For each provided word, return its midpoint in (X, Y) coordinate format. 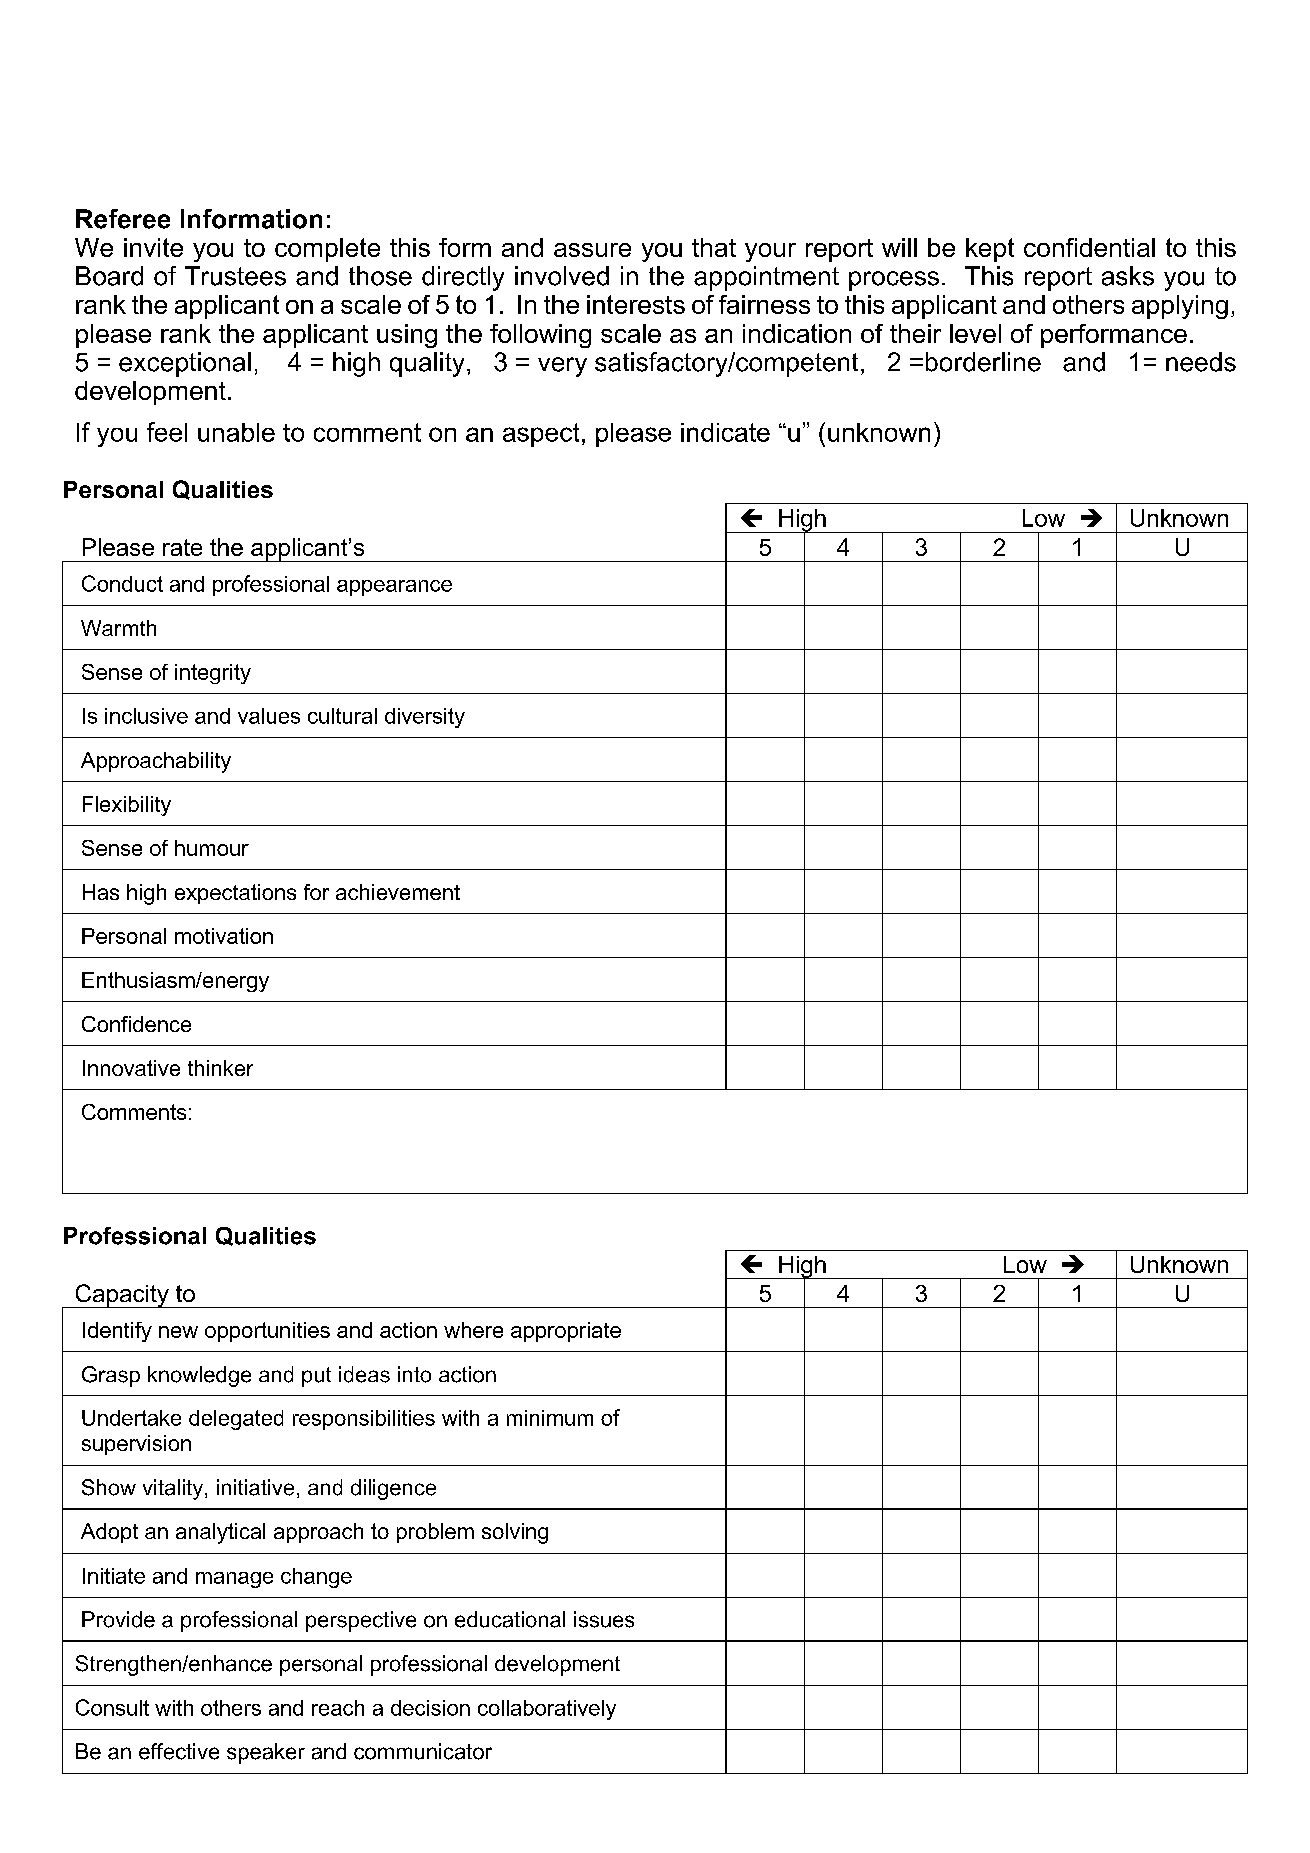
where (473, 1330)
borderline (983, 362)
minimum (550, 1418)
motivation (224, 936)
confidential (1089, 247)
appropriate (566, 1332)
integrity (213, 674)
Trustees (235, 276)
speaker (266, 1753)
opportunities (267, 1332)
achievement (398, 892)
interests (636, 304)
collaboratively (547, 1710)
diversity (425, 718)
